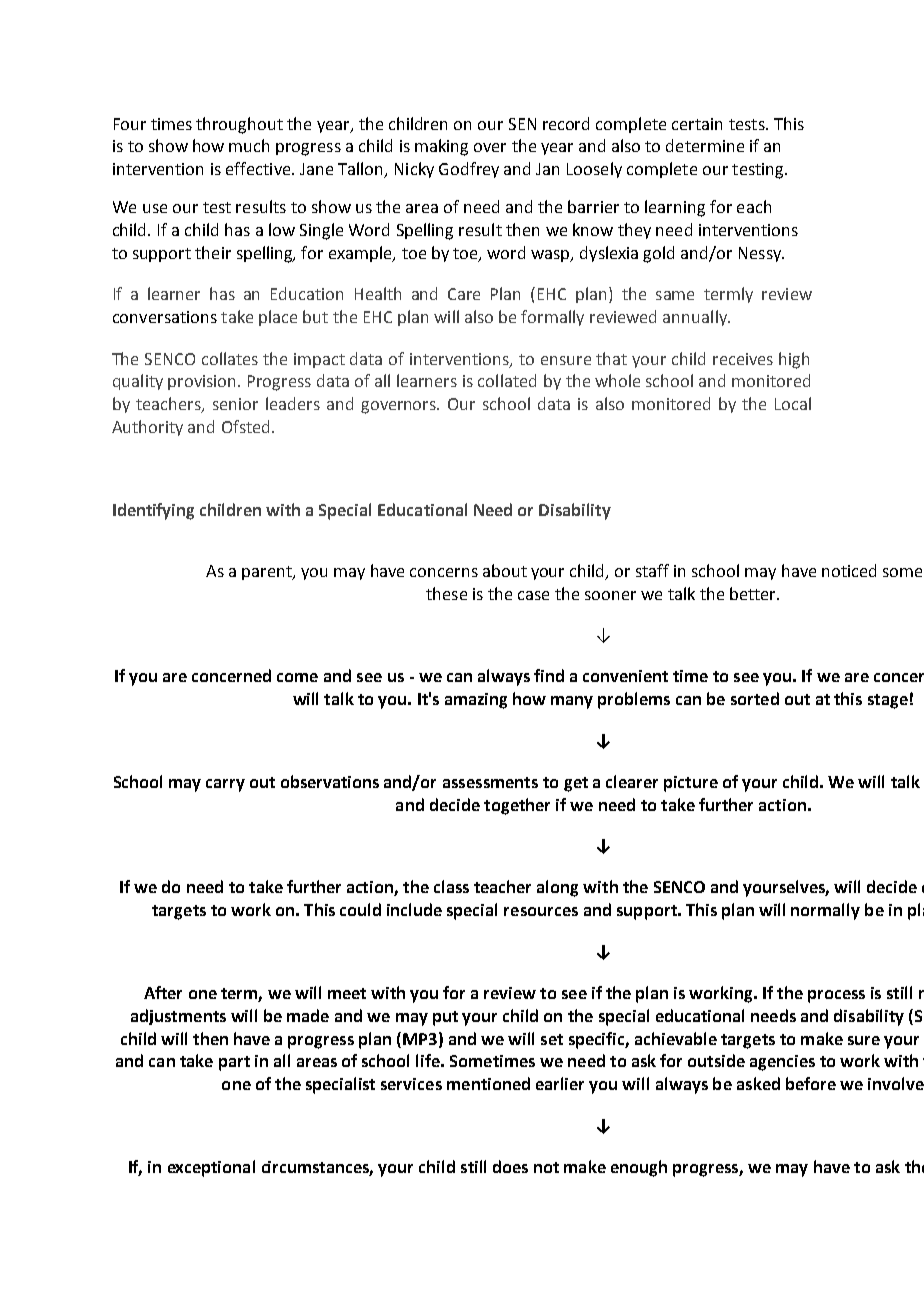 The width and height of the screenshot is (924, 1308). I want to click on find, so click(549, 675).
